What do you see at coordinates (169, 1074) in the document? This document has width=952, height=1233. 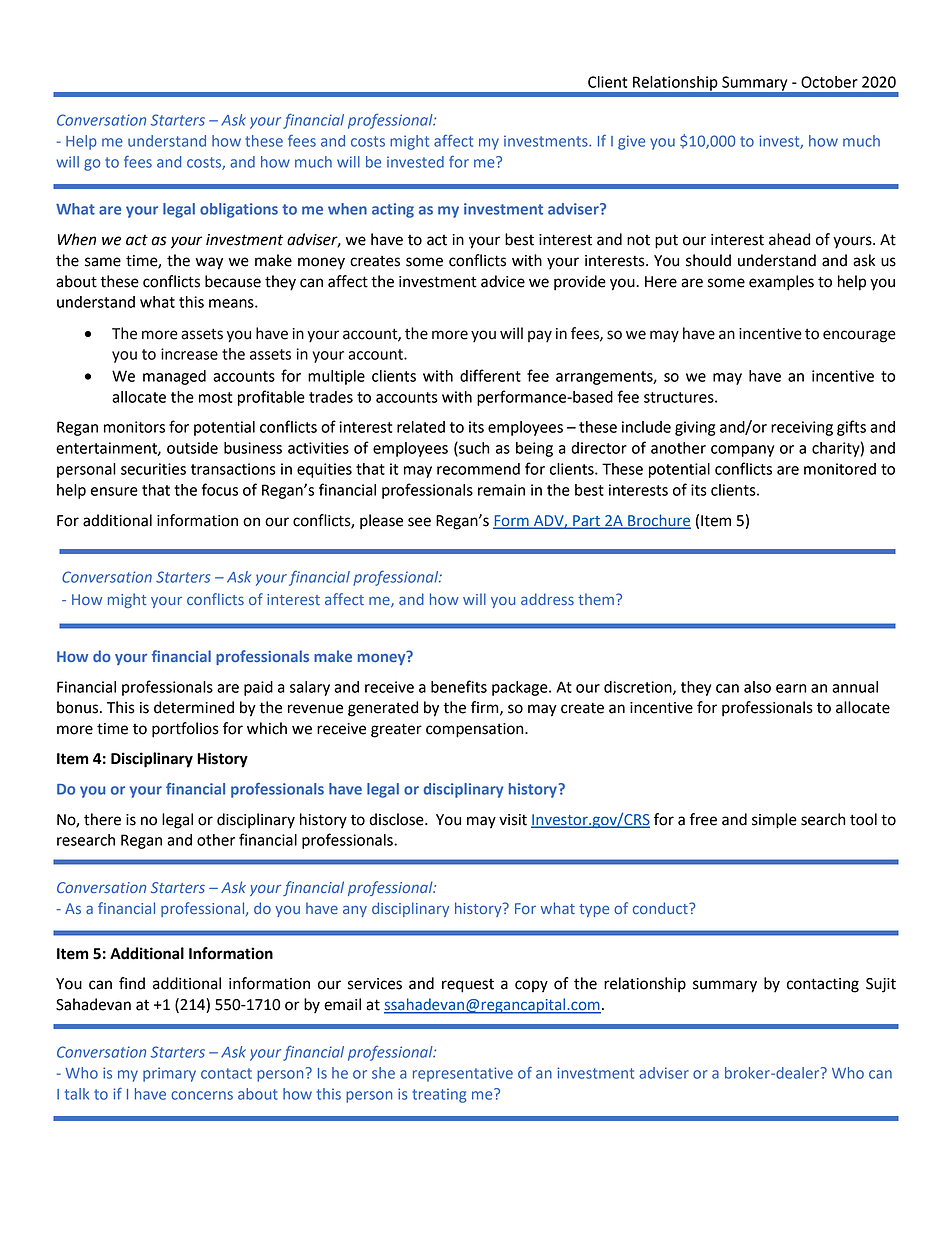 I see `primary` at bounding box center [169, 1074].
